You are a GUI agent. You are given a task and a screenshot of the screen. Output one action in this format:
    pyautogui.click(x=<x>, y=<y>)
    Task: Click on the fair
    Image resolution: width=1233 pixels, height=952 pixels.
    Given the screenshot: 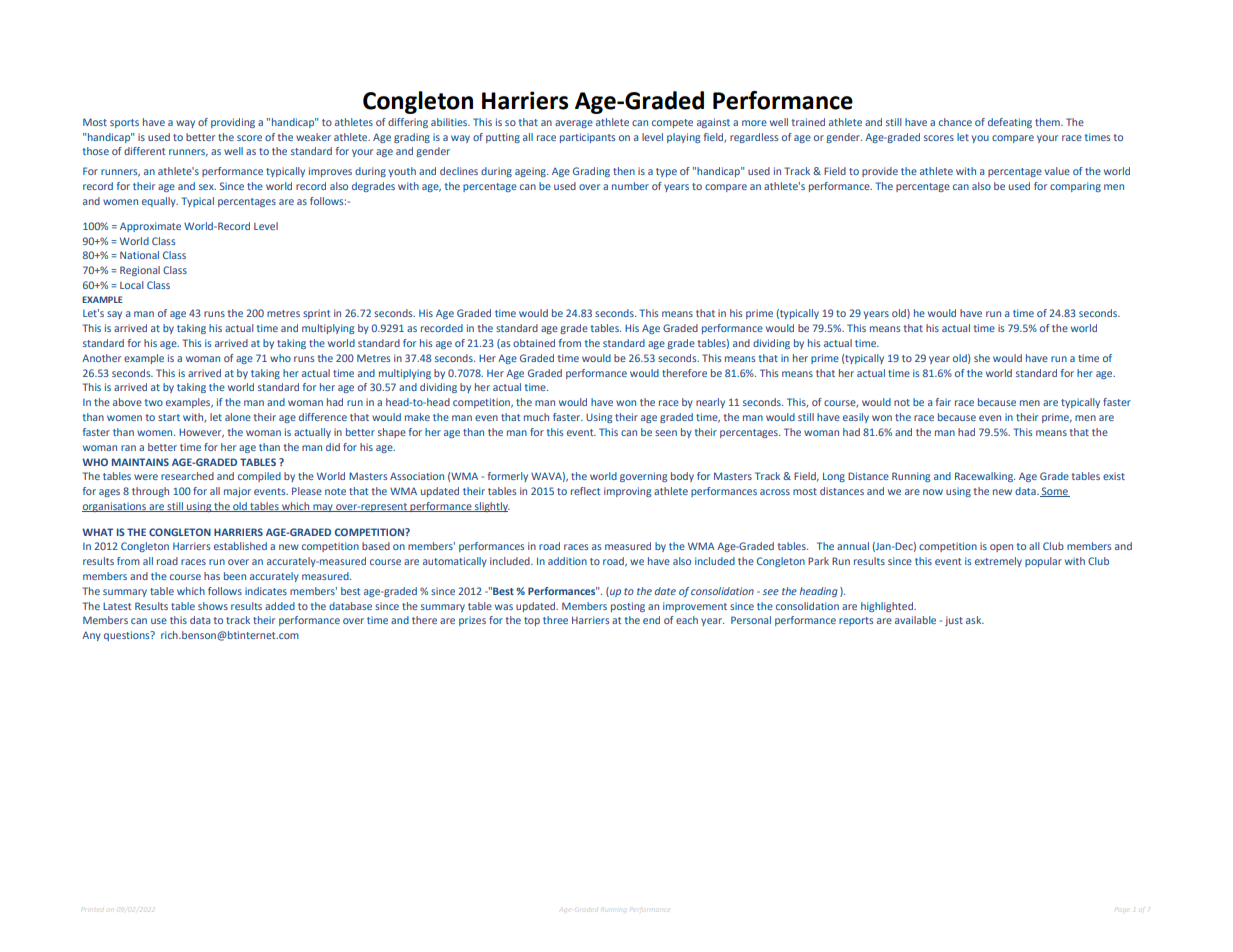 What is the action you would take?
    pyautogui.click(x=943, y=402)
